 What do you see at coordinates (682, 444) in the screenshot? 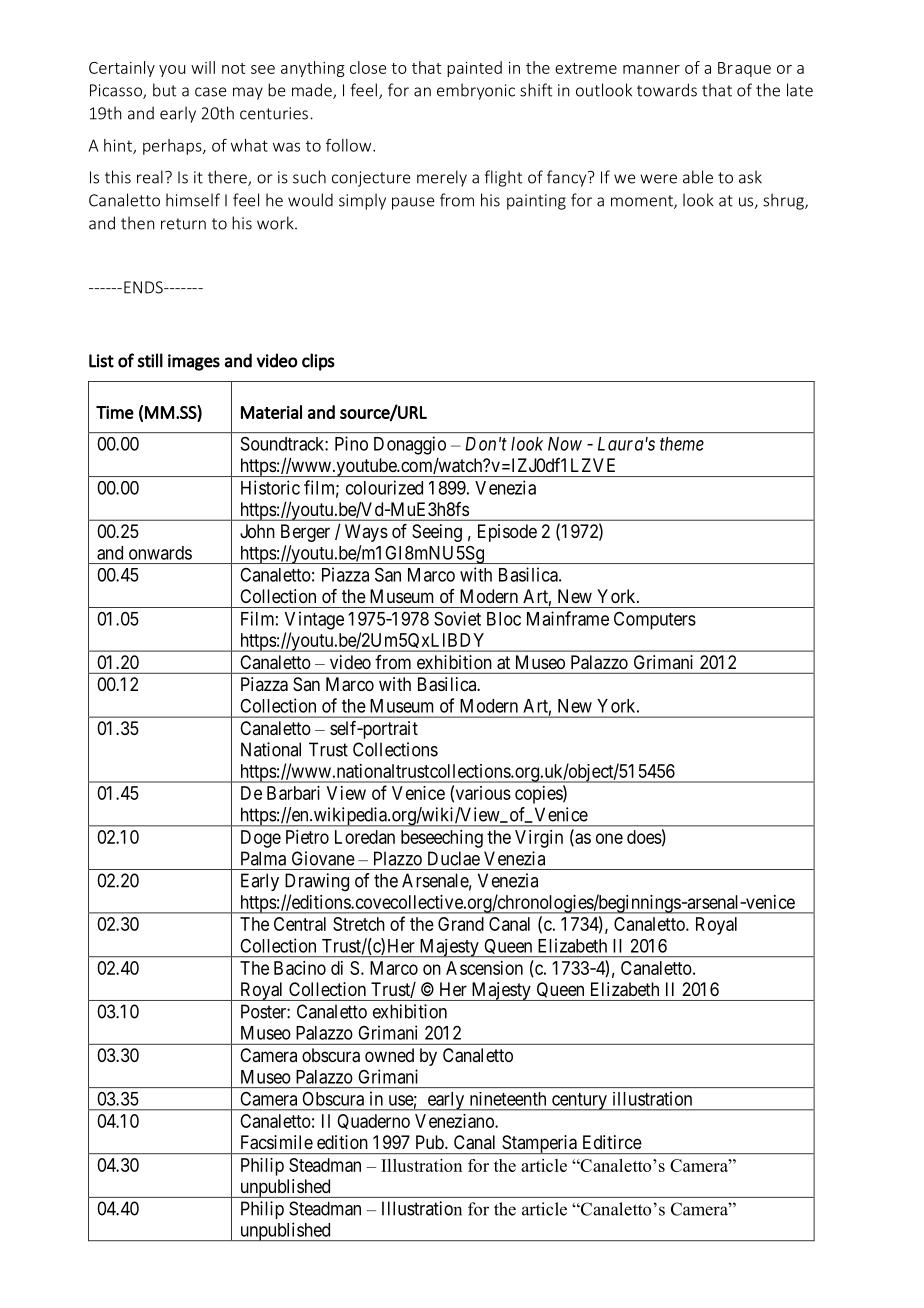
I see `theme` at bounding box center [682, 444].
